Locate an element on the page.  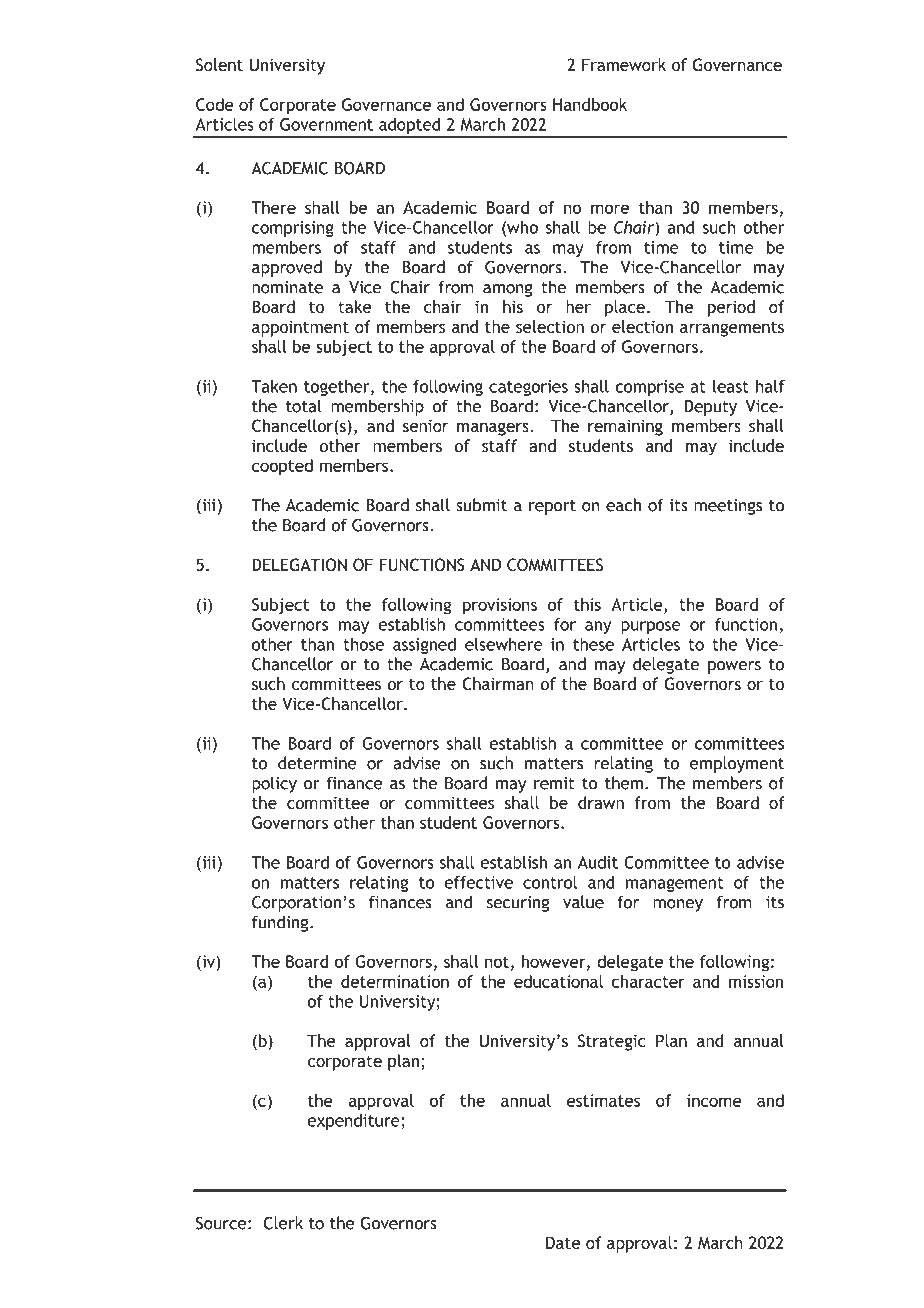
Government is located at coordinates (326, 124).
